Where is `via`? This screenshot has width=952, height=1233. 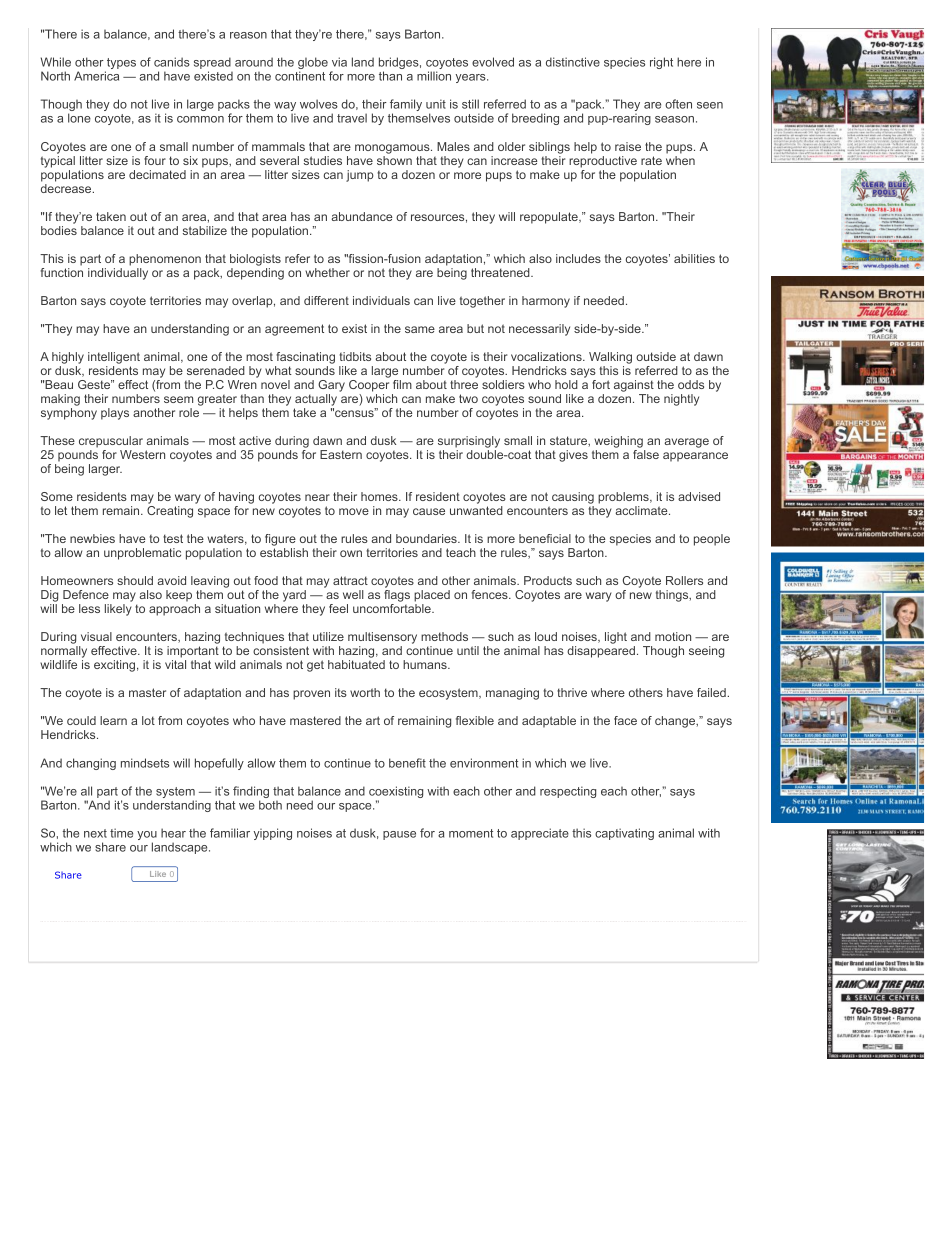 via is located at coordinates (339, 62).
